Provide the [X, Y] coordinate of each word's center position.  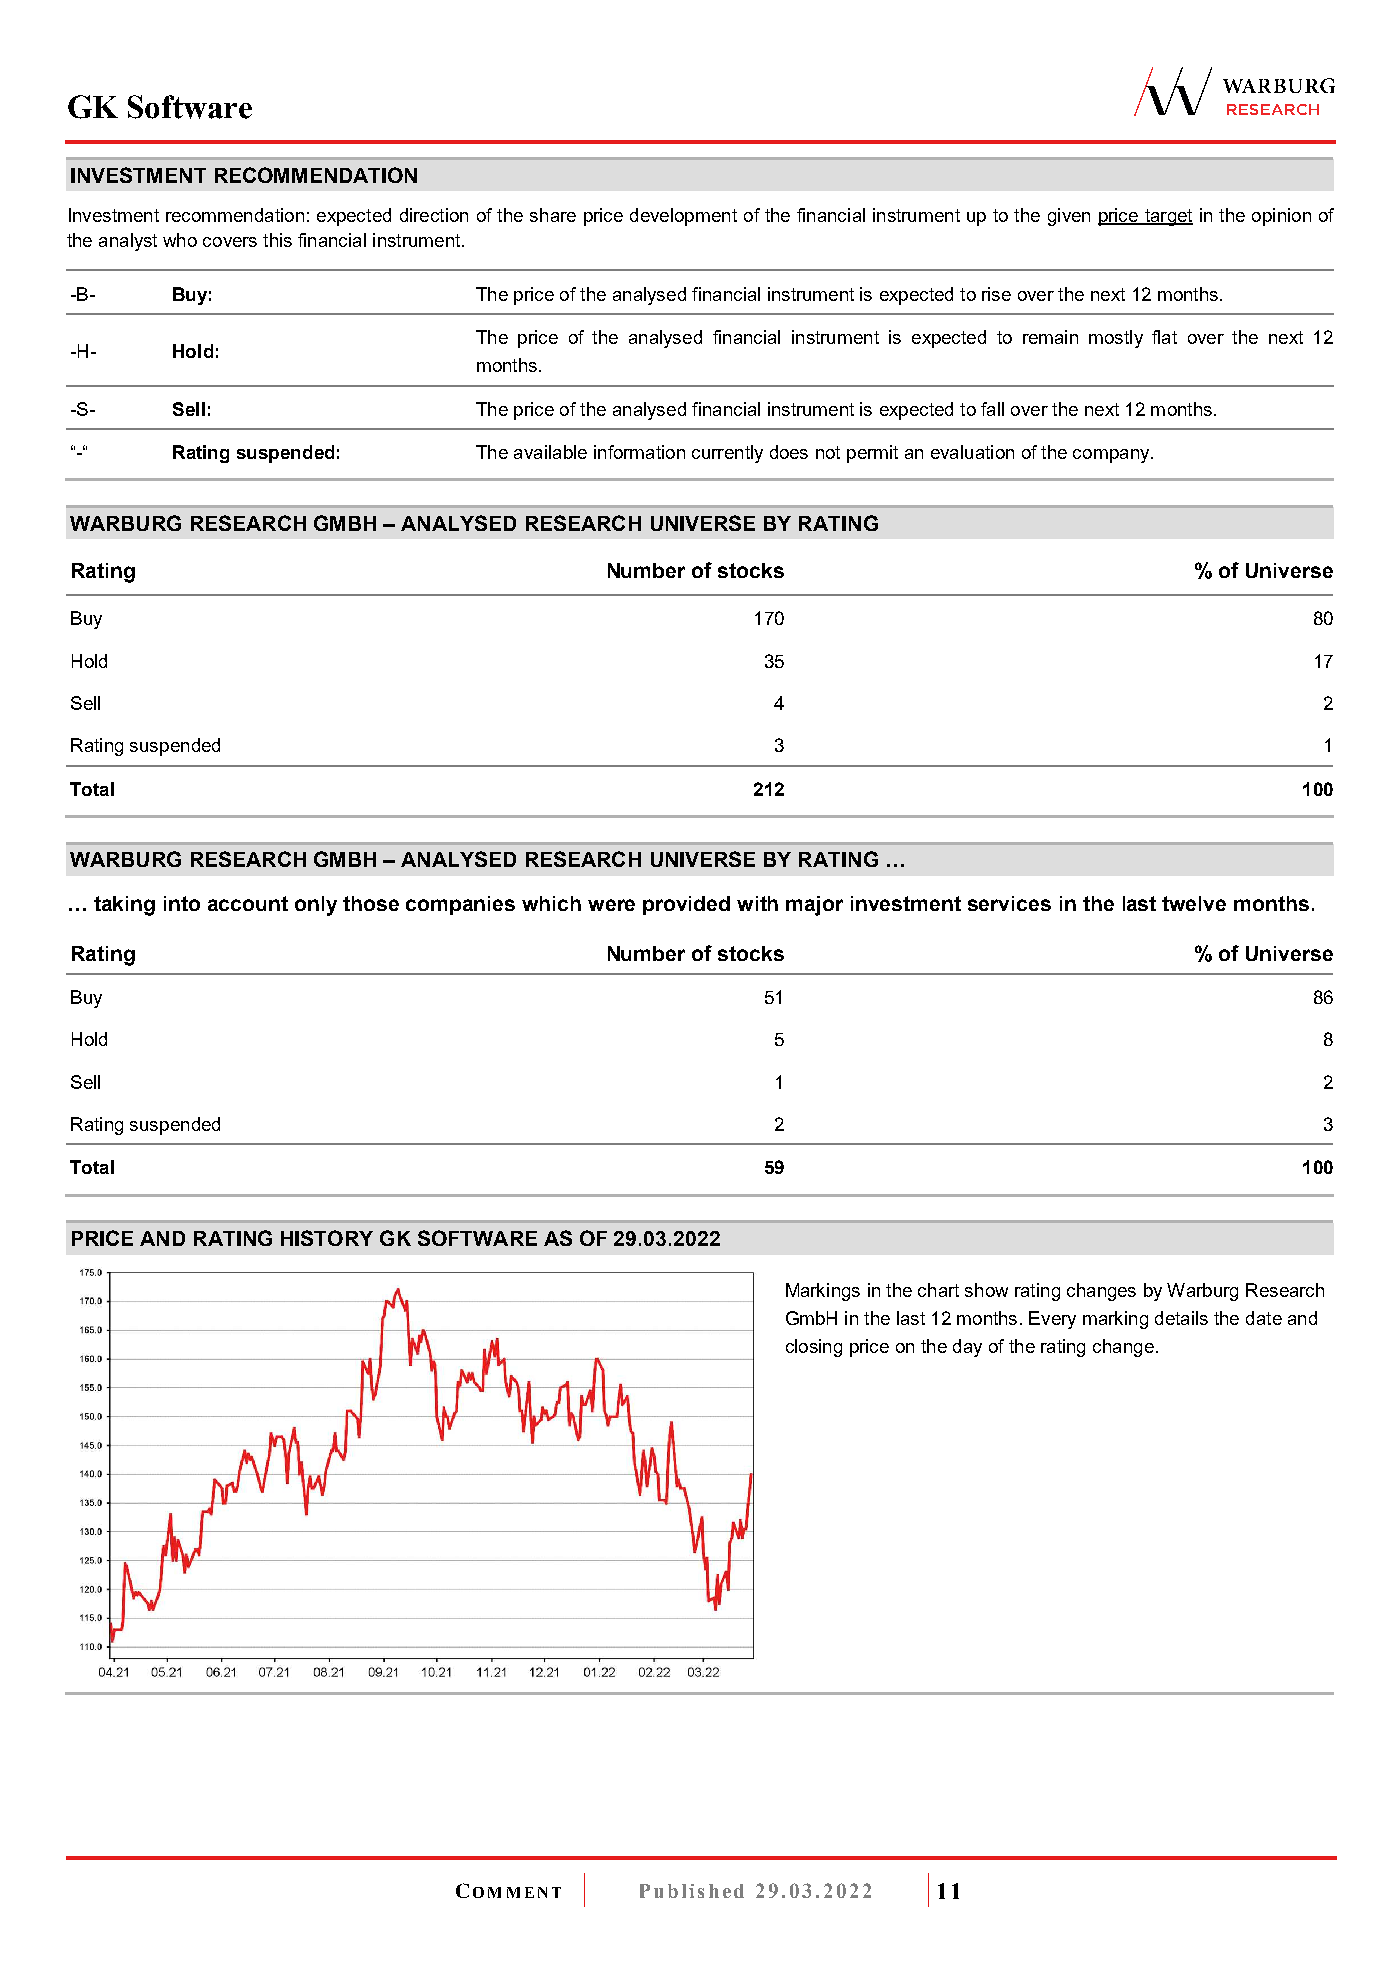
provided [686, 905]
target [1167, 217]
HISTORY [327, 1238]
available [550, 452]
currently [727, 454]
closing [814, 1348]
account [248, 903]
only [316, 906]
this [277, 240]
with [757, 903]
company [1112, 456]
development [683, 217]
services [1009, 903]
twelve [1194, 903]
